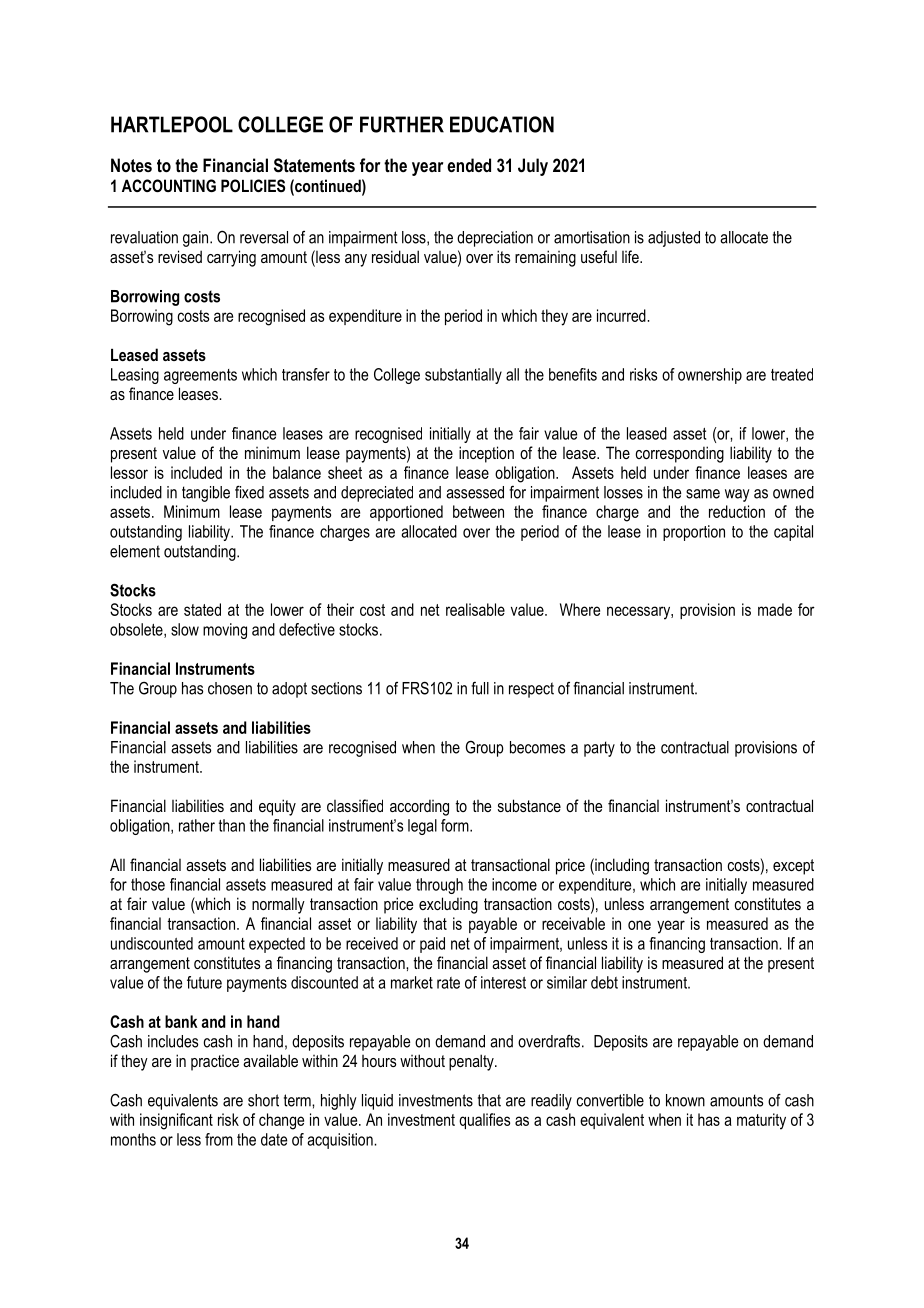 This screenshot has height=1308, width=924. I want to click on ACCOUNTING, so click(169, 185).
